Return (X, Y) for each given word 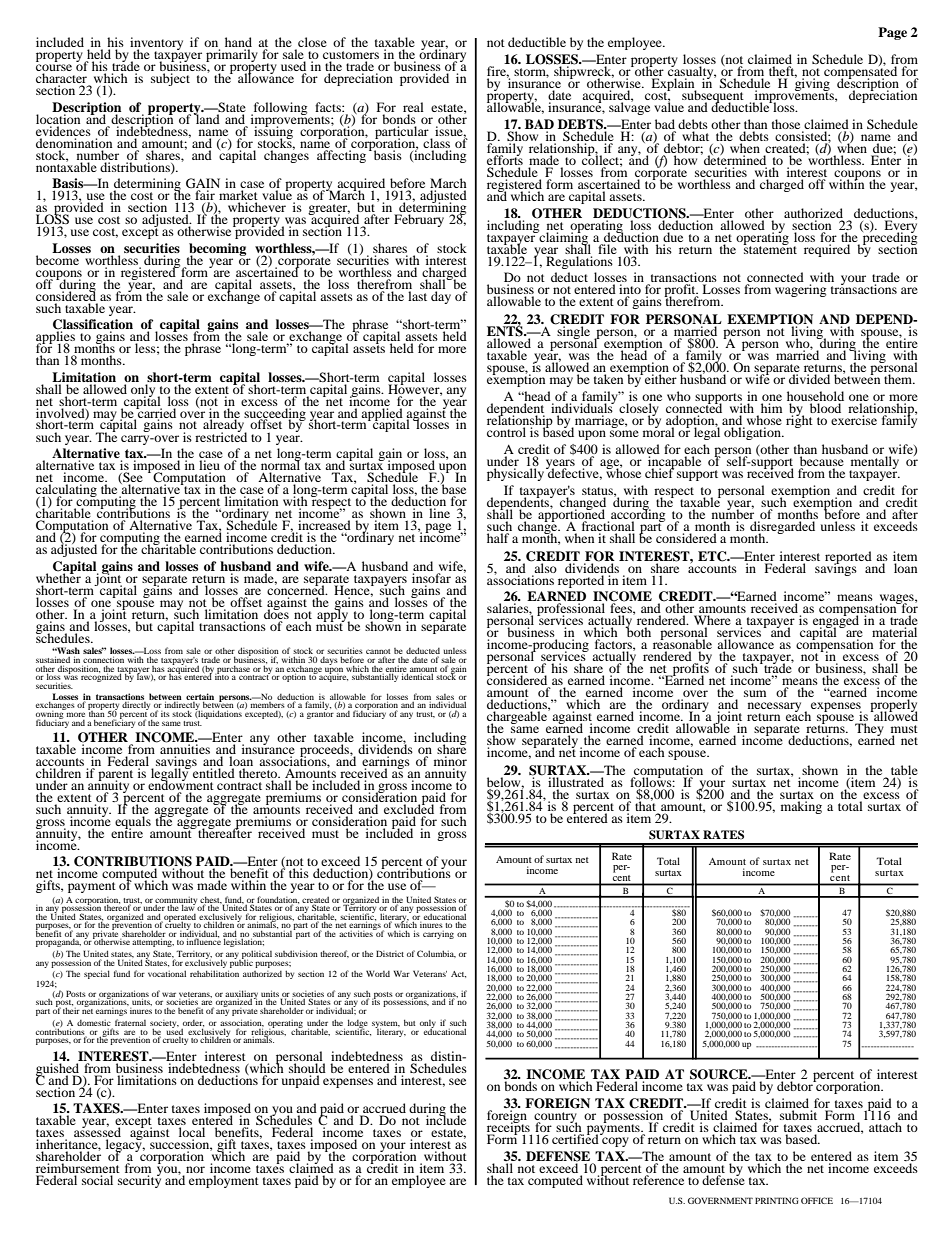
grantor (320, 714)
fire (498, 72)
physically (515, 474)
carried (157, 412)
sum (755, 693)
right (799, 420)
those (787, 125)
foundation (278, 900)
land (207, 118)
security (139, 1180)
